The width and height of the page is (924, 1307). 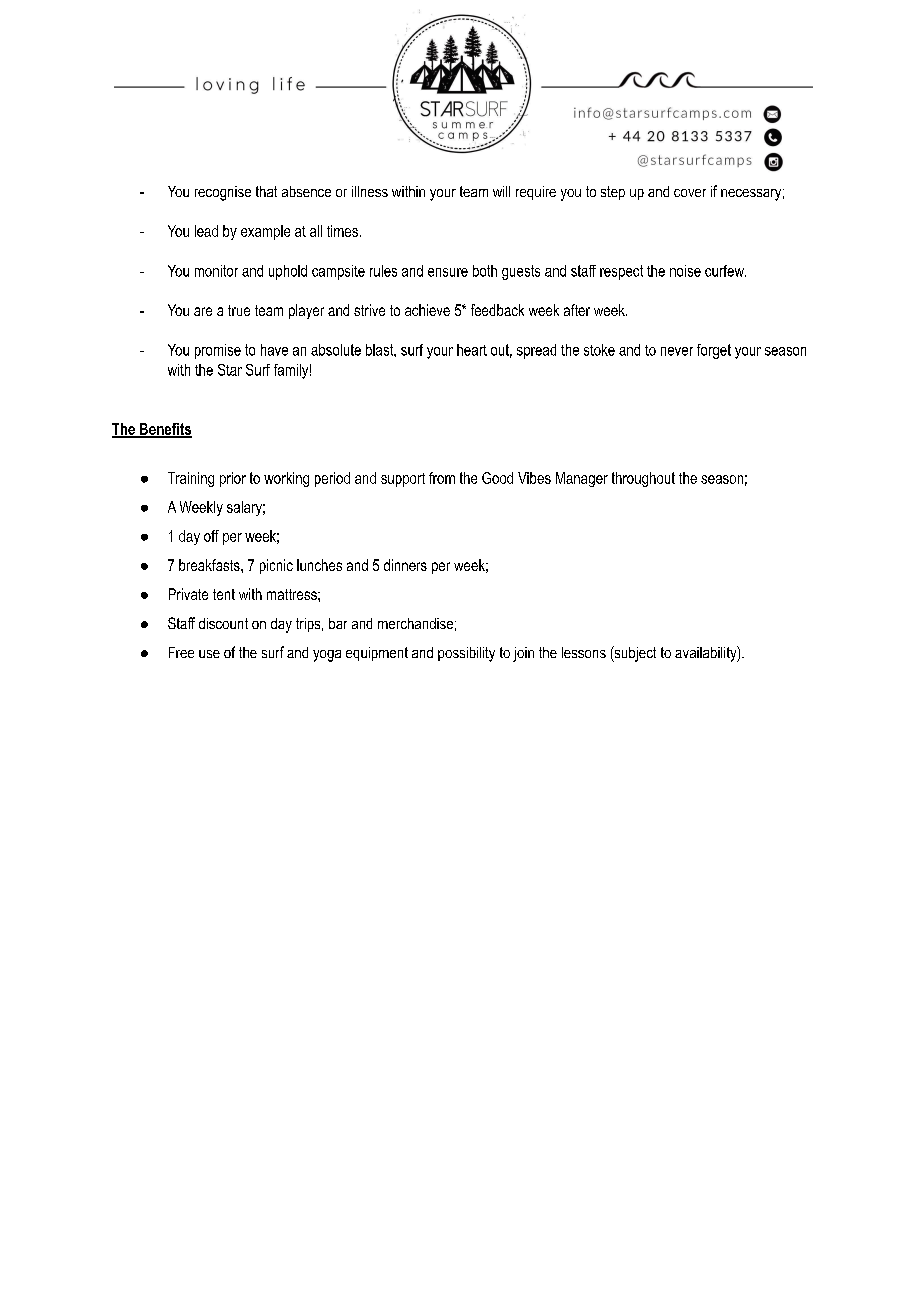 I want to click on never, so click(x=677, y=351).
